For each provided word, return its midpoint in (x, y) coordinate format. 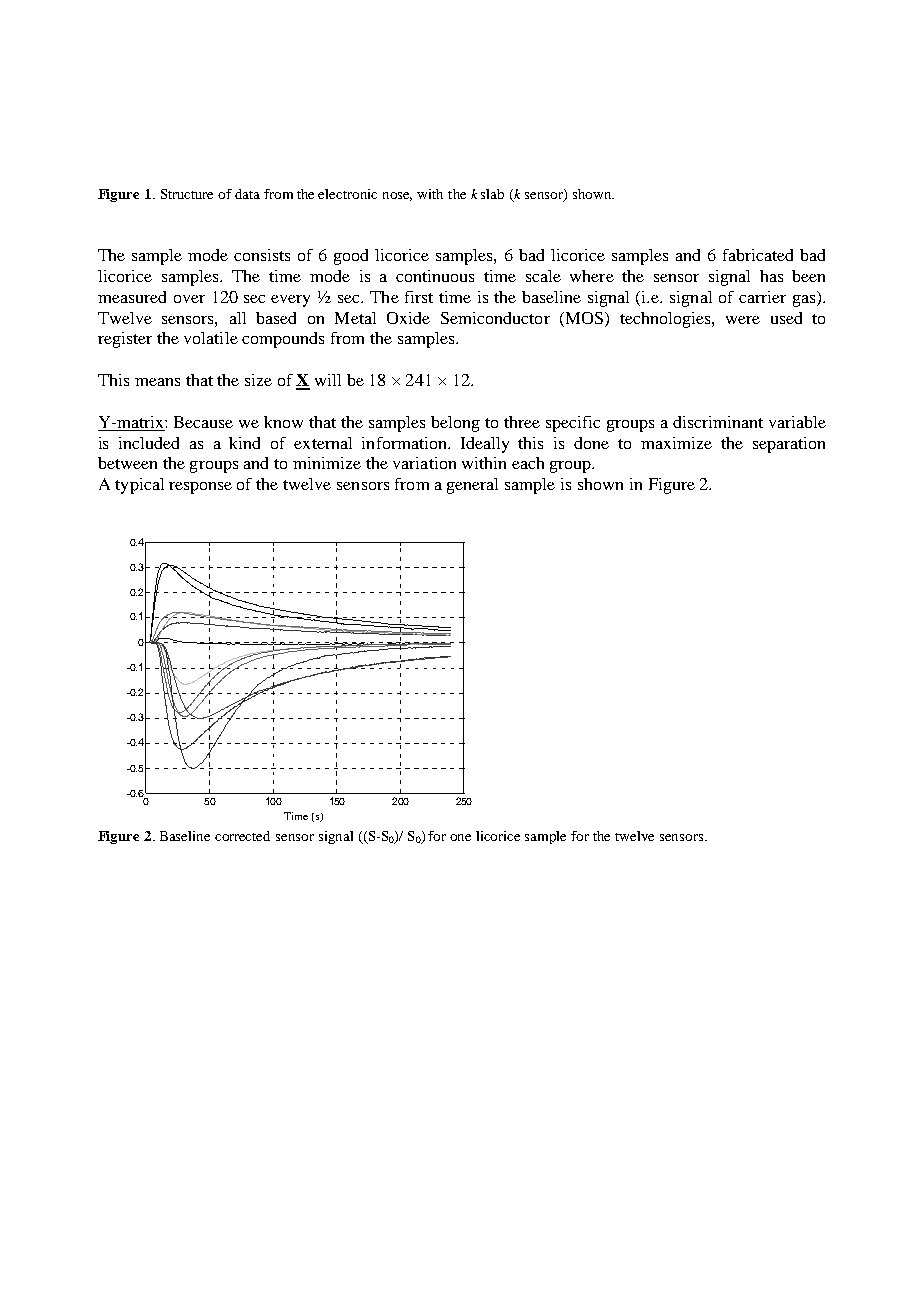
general (472, 486)
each (528, 463)
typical (139, 486)
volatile (211, 338)
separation (789, 445)
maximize (676, 443)
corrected (242, 836)
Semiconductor (495, 318)
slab (492, 194)
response (200, 488)
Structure (187, 194)
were (743, 320)
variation (424, 463)
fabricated (758, 255)
